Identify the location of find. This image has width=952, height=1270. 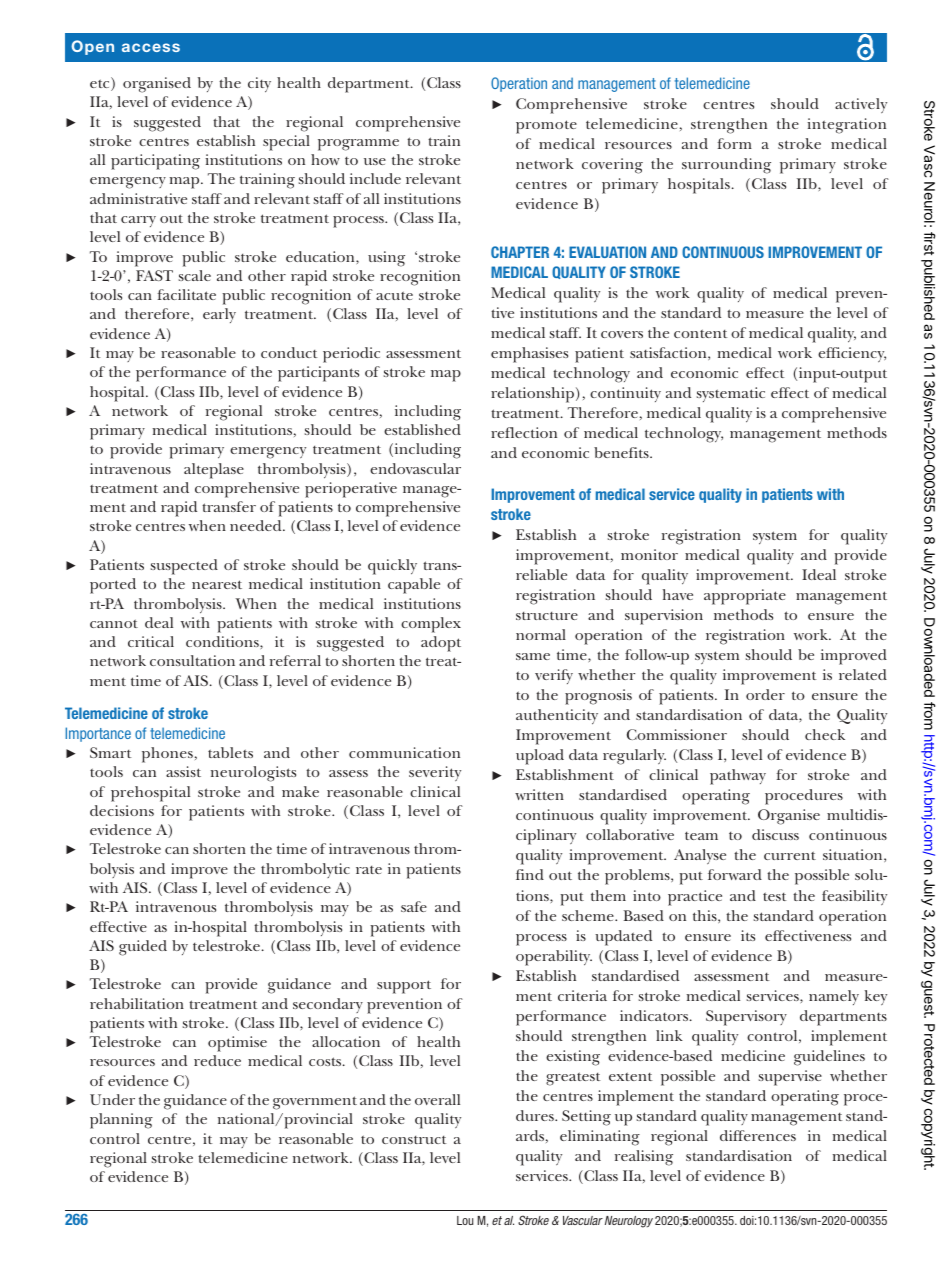
(530, 874).
